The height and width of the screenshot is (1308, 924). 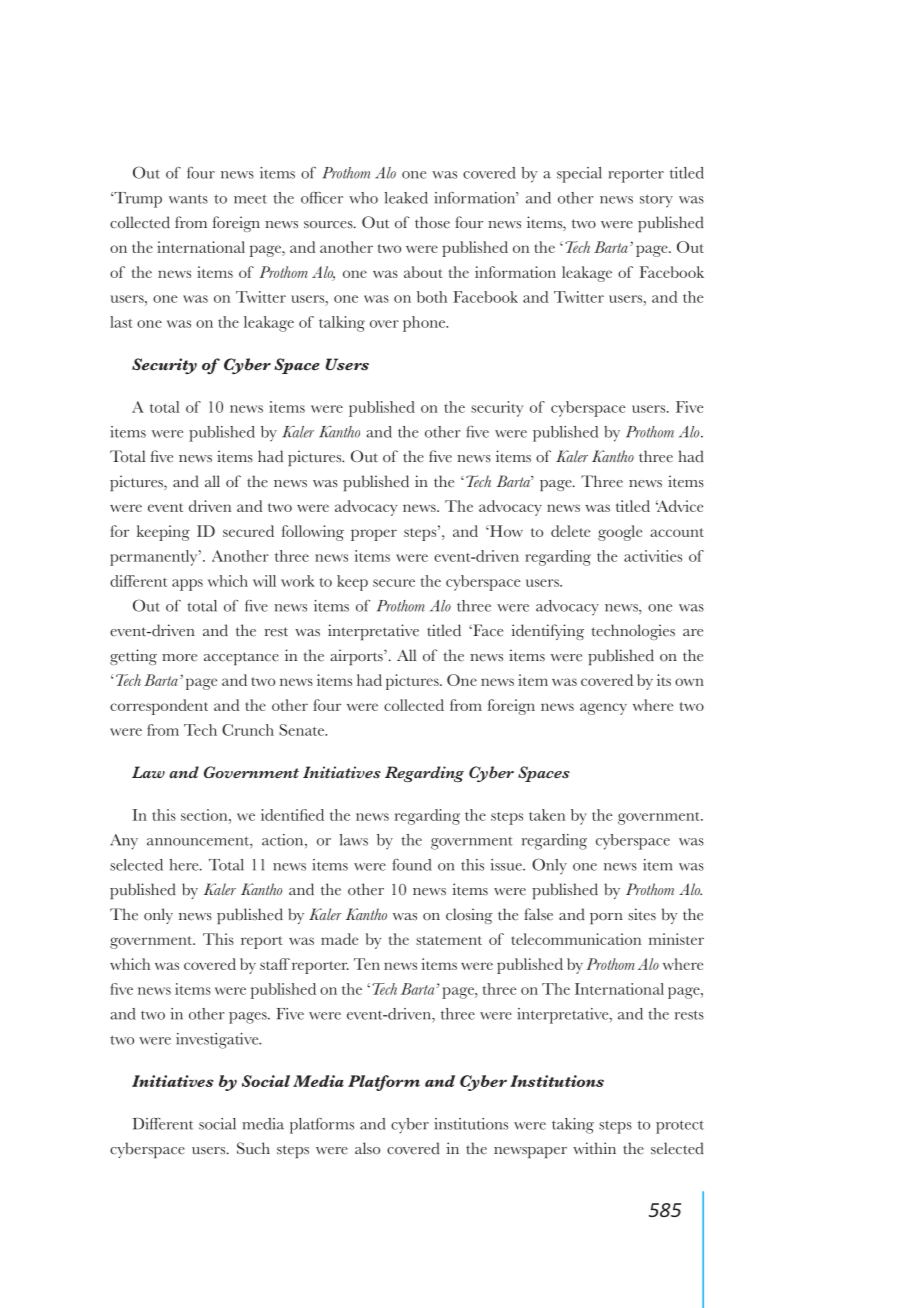 I want to click on also, so click(x=367, y=1148).
